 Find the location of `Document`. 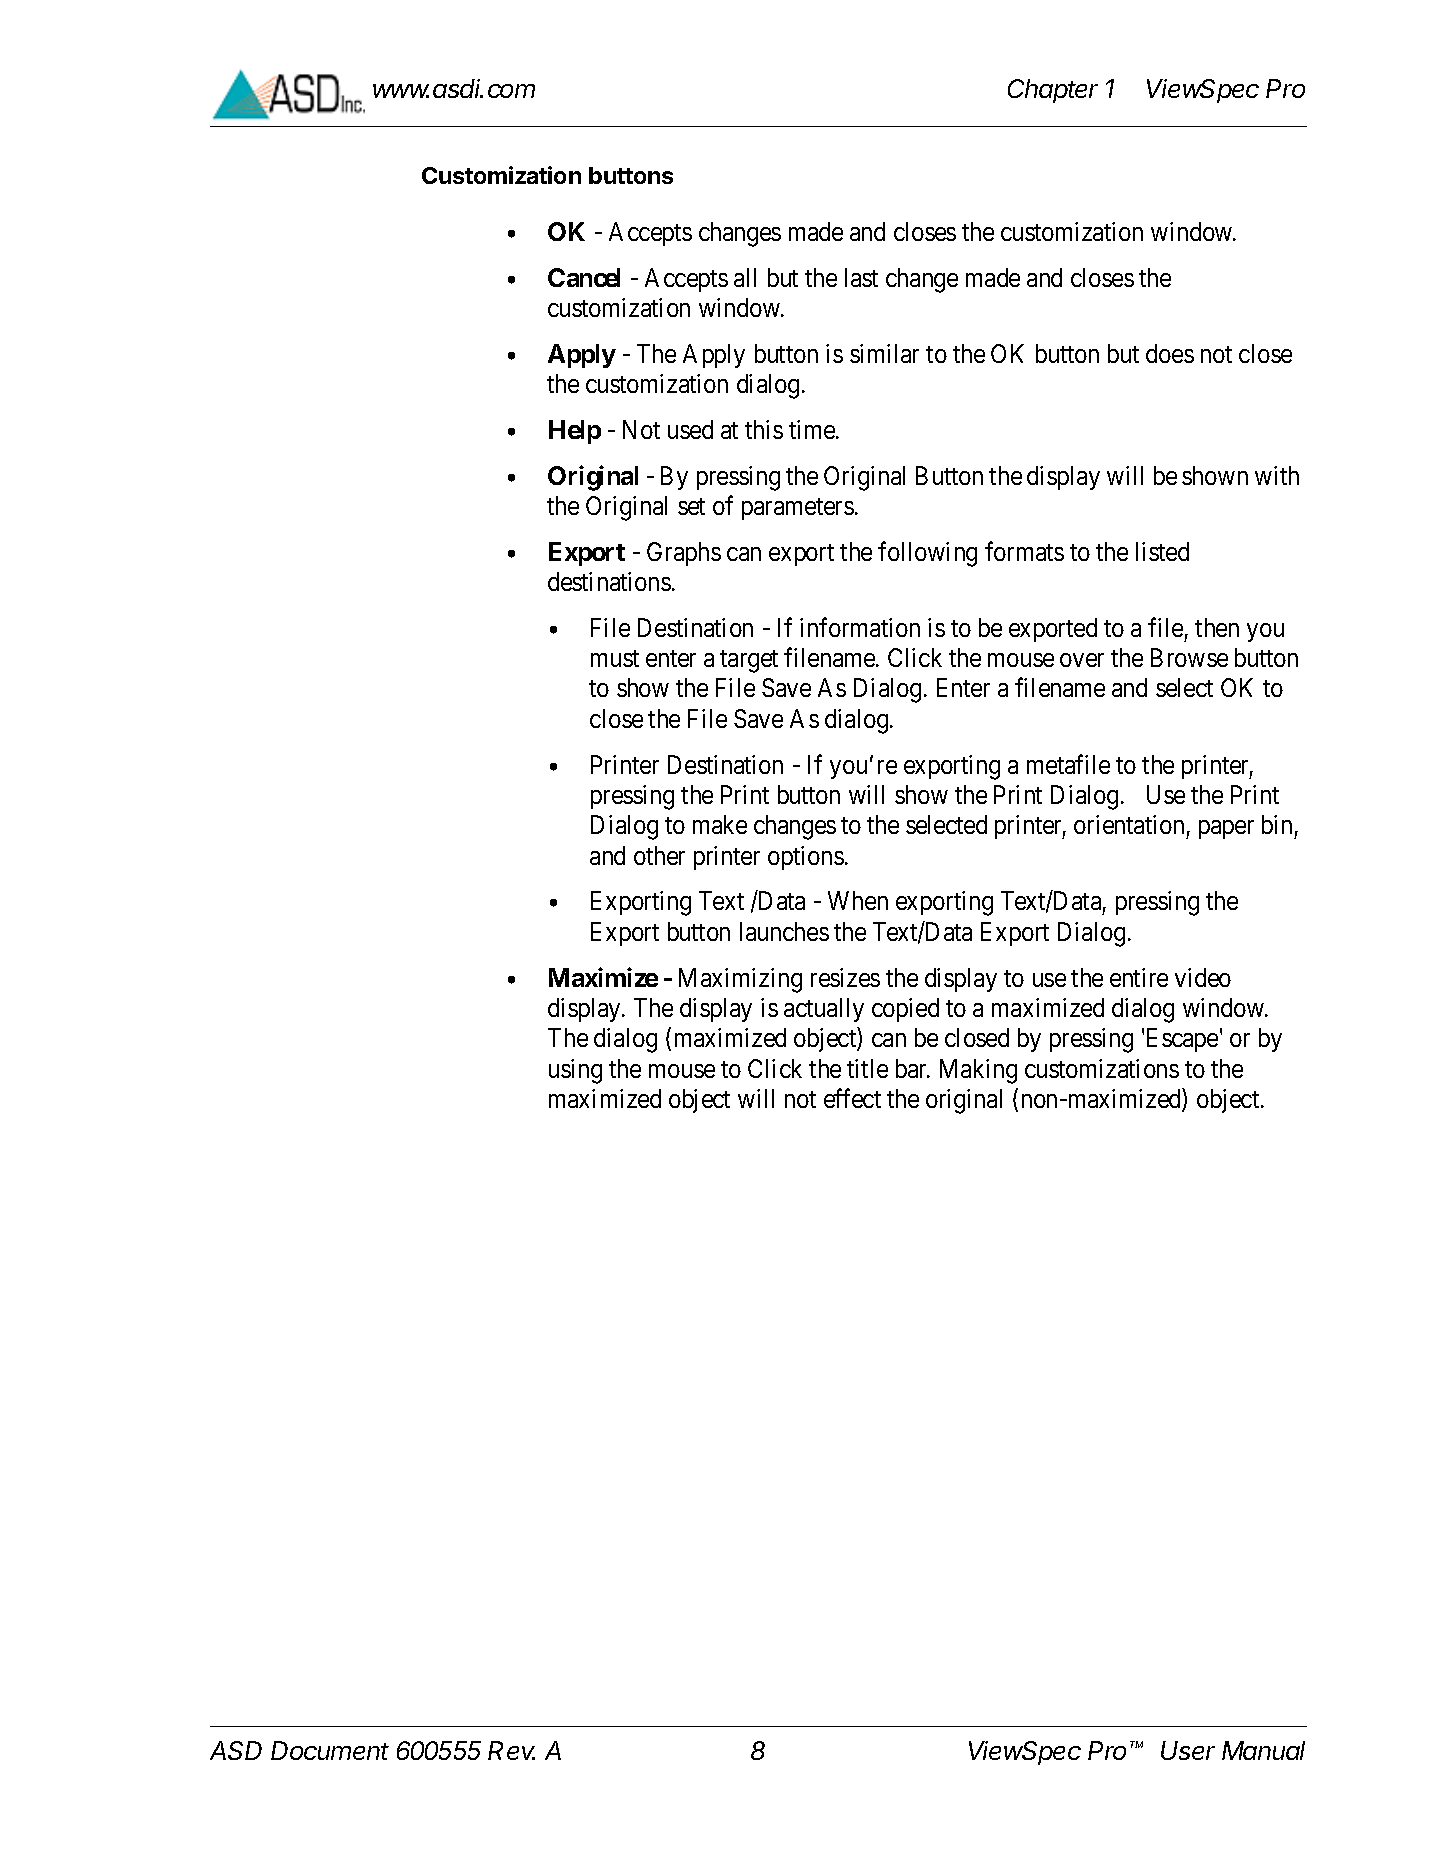

Document is located at coordinates (330, 1750).
